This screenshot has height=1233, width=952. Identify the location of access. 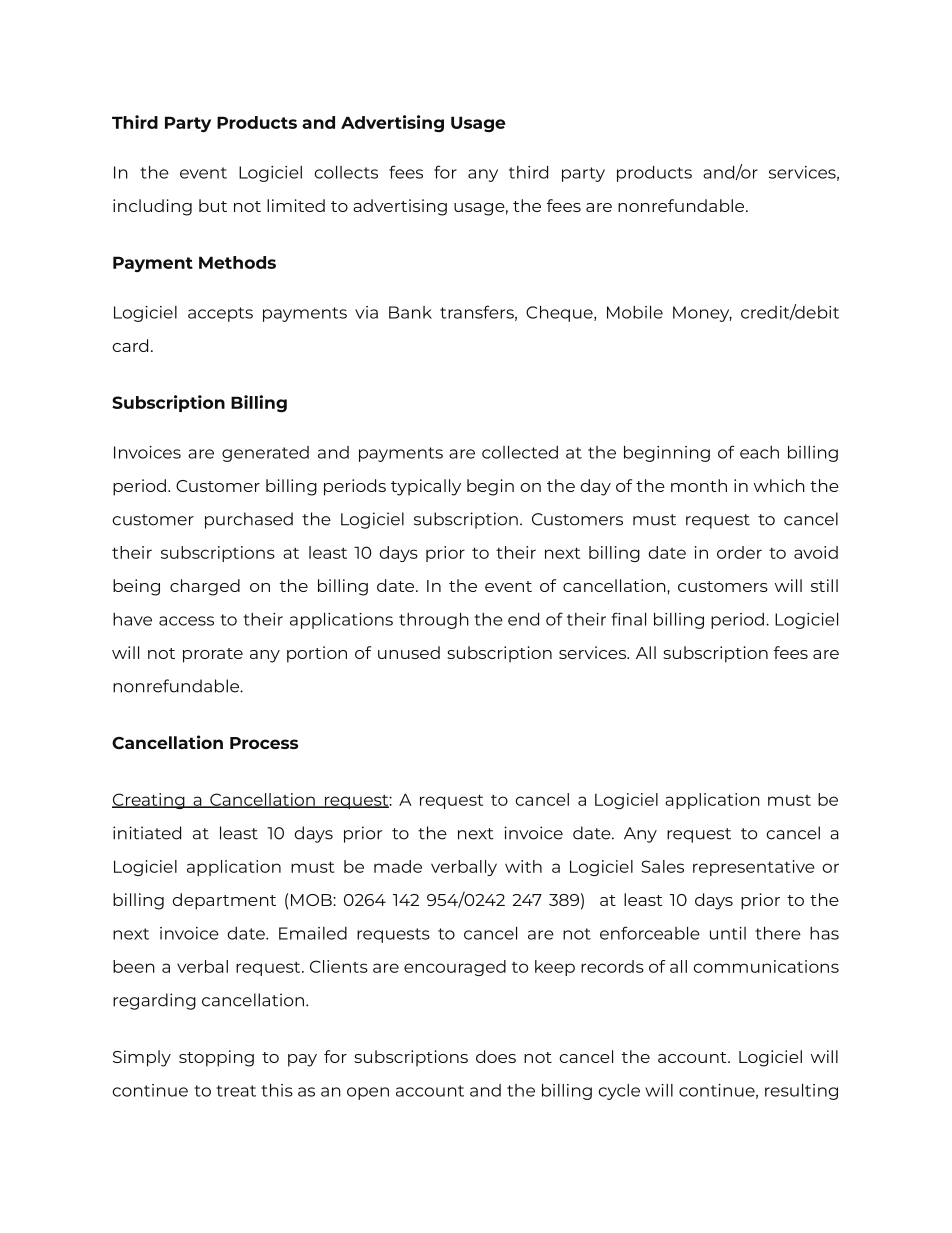
(186, 621).
